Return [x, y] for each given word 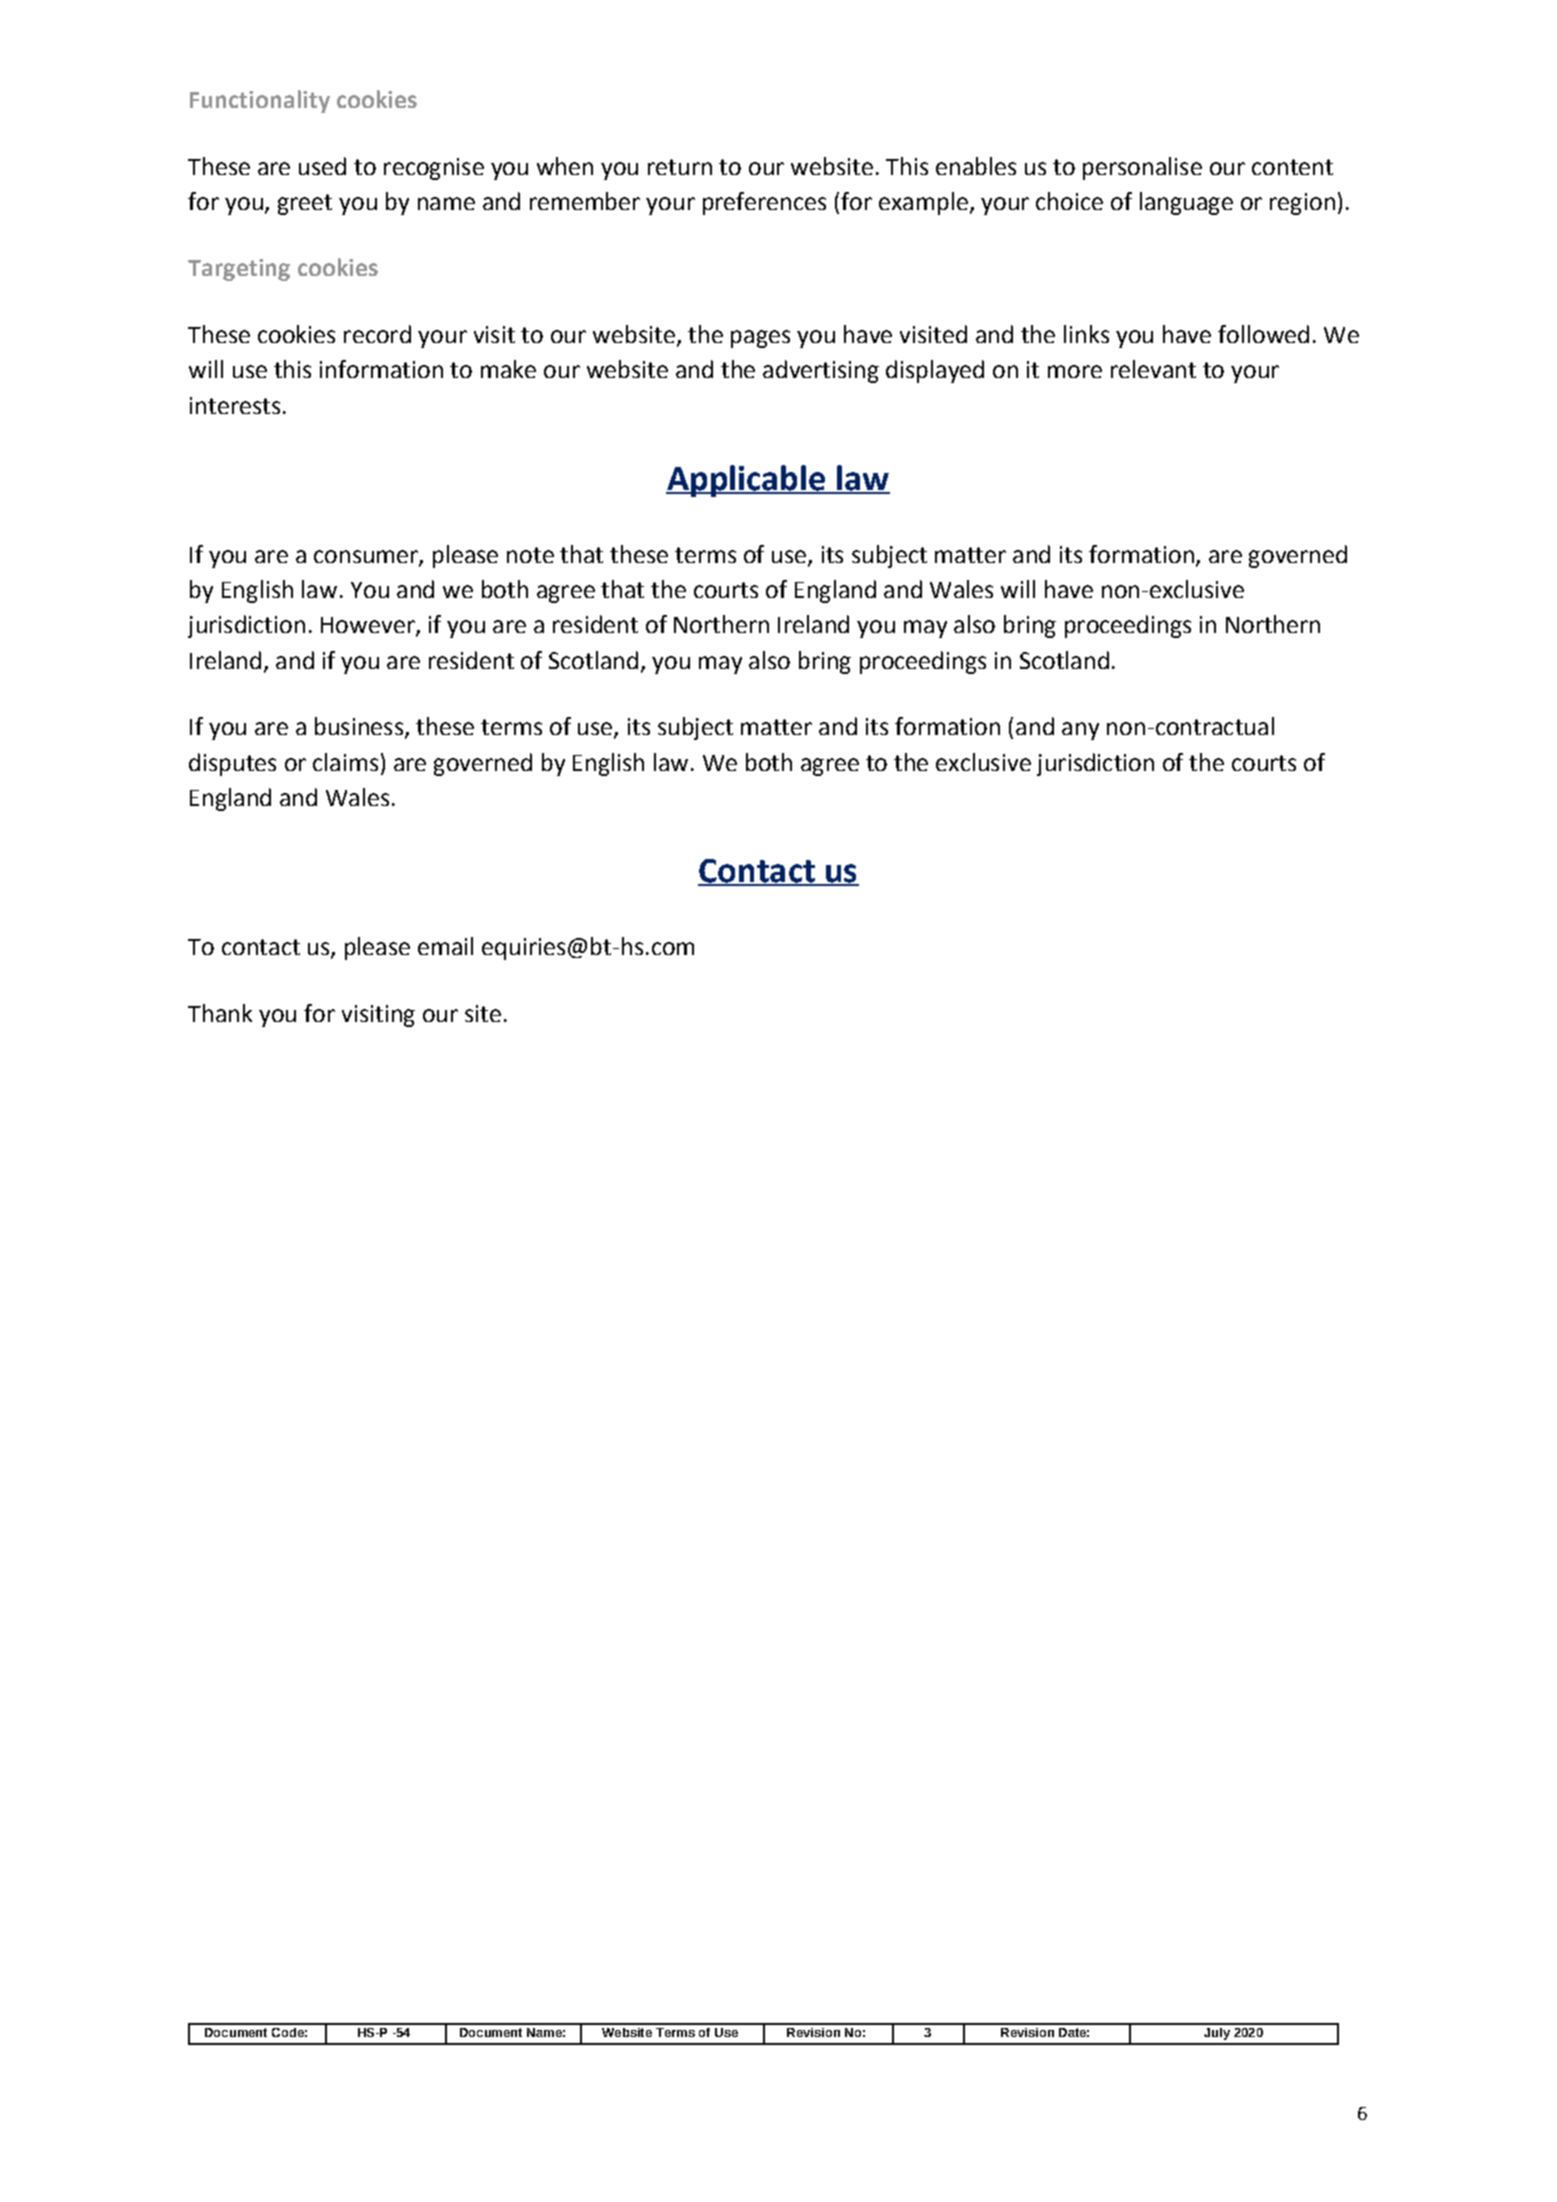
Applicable [747, 481]
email [445, 946]
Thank [220, 1013]
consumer [367, 557]
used [322, 166]
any [1080, 731]
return [680, 167]
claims [345, 762]
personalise [1142, 168]
